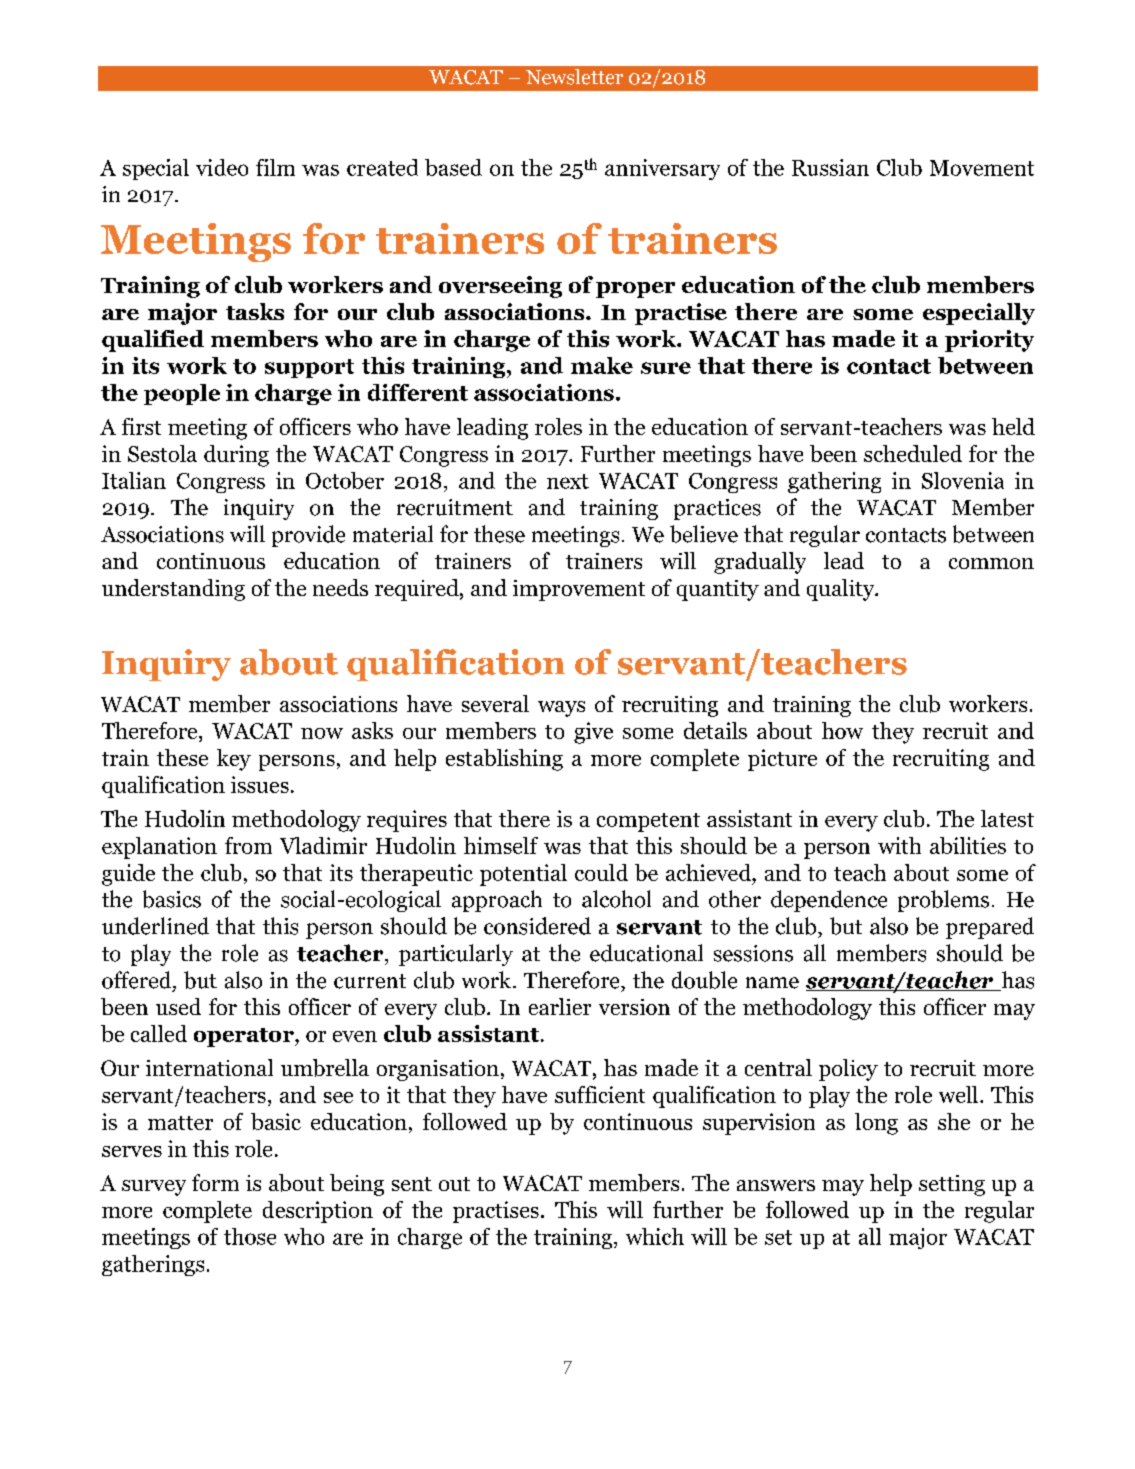 The image size is (1135, 1469). Describe the element at coordinates (215, 1182) in the page. I see `form` at that location.
